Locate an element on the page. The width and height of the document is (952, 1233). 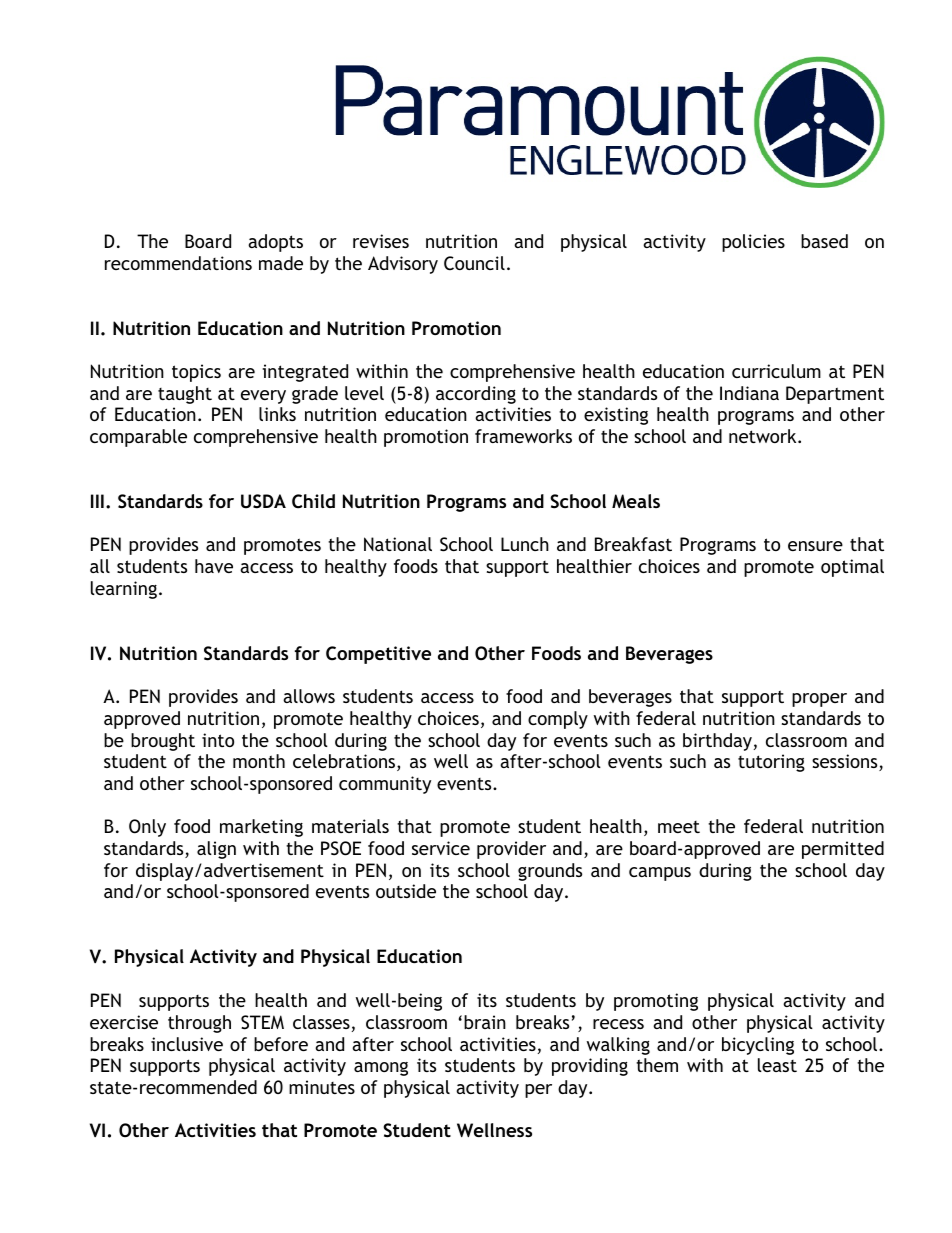
recommendations is located at coordinates (178, 263).
